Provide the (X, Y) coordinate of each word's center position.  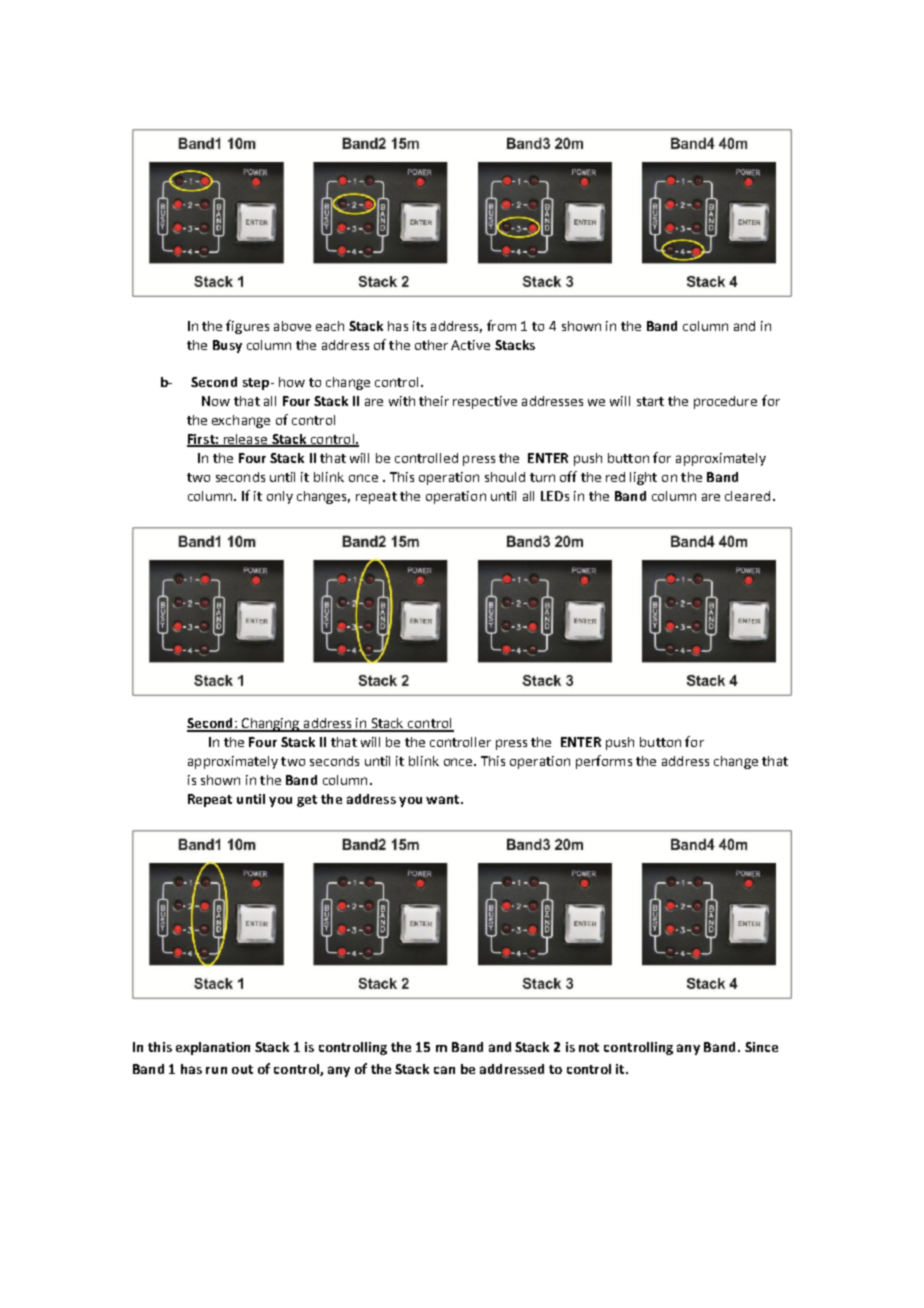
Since (761, 1047)
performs (604, 762)
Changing (271, 725)
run (216, 1070)
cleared (747, 496)
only (280, 497)
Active (470, 345)
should (505, 477)
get (307, 801)
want (444, 799)
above (292, 326)
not (589, 1047)
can (444, 1070)
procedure (725, 402)
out (242, 1069)
